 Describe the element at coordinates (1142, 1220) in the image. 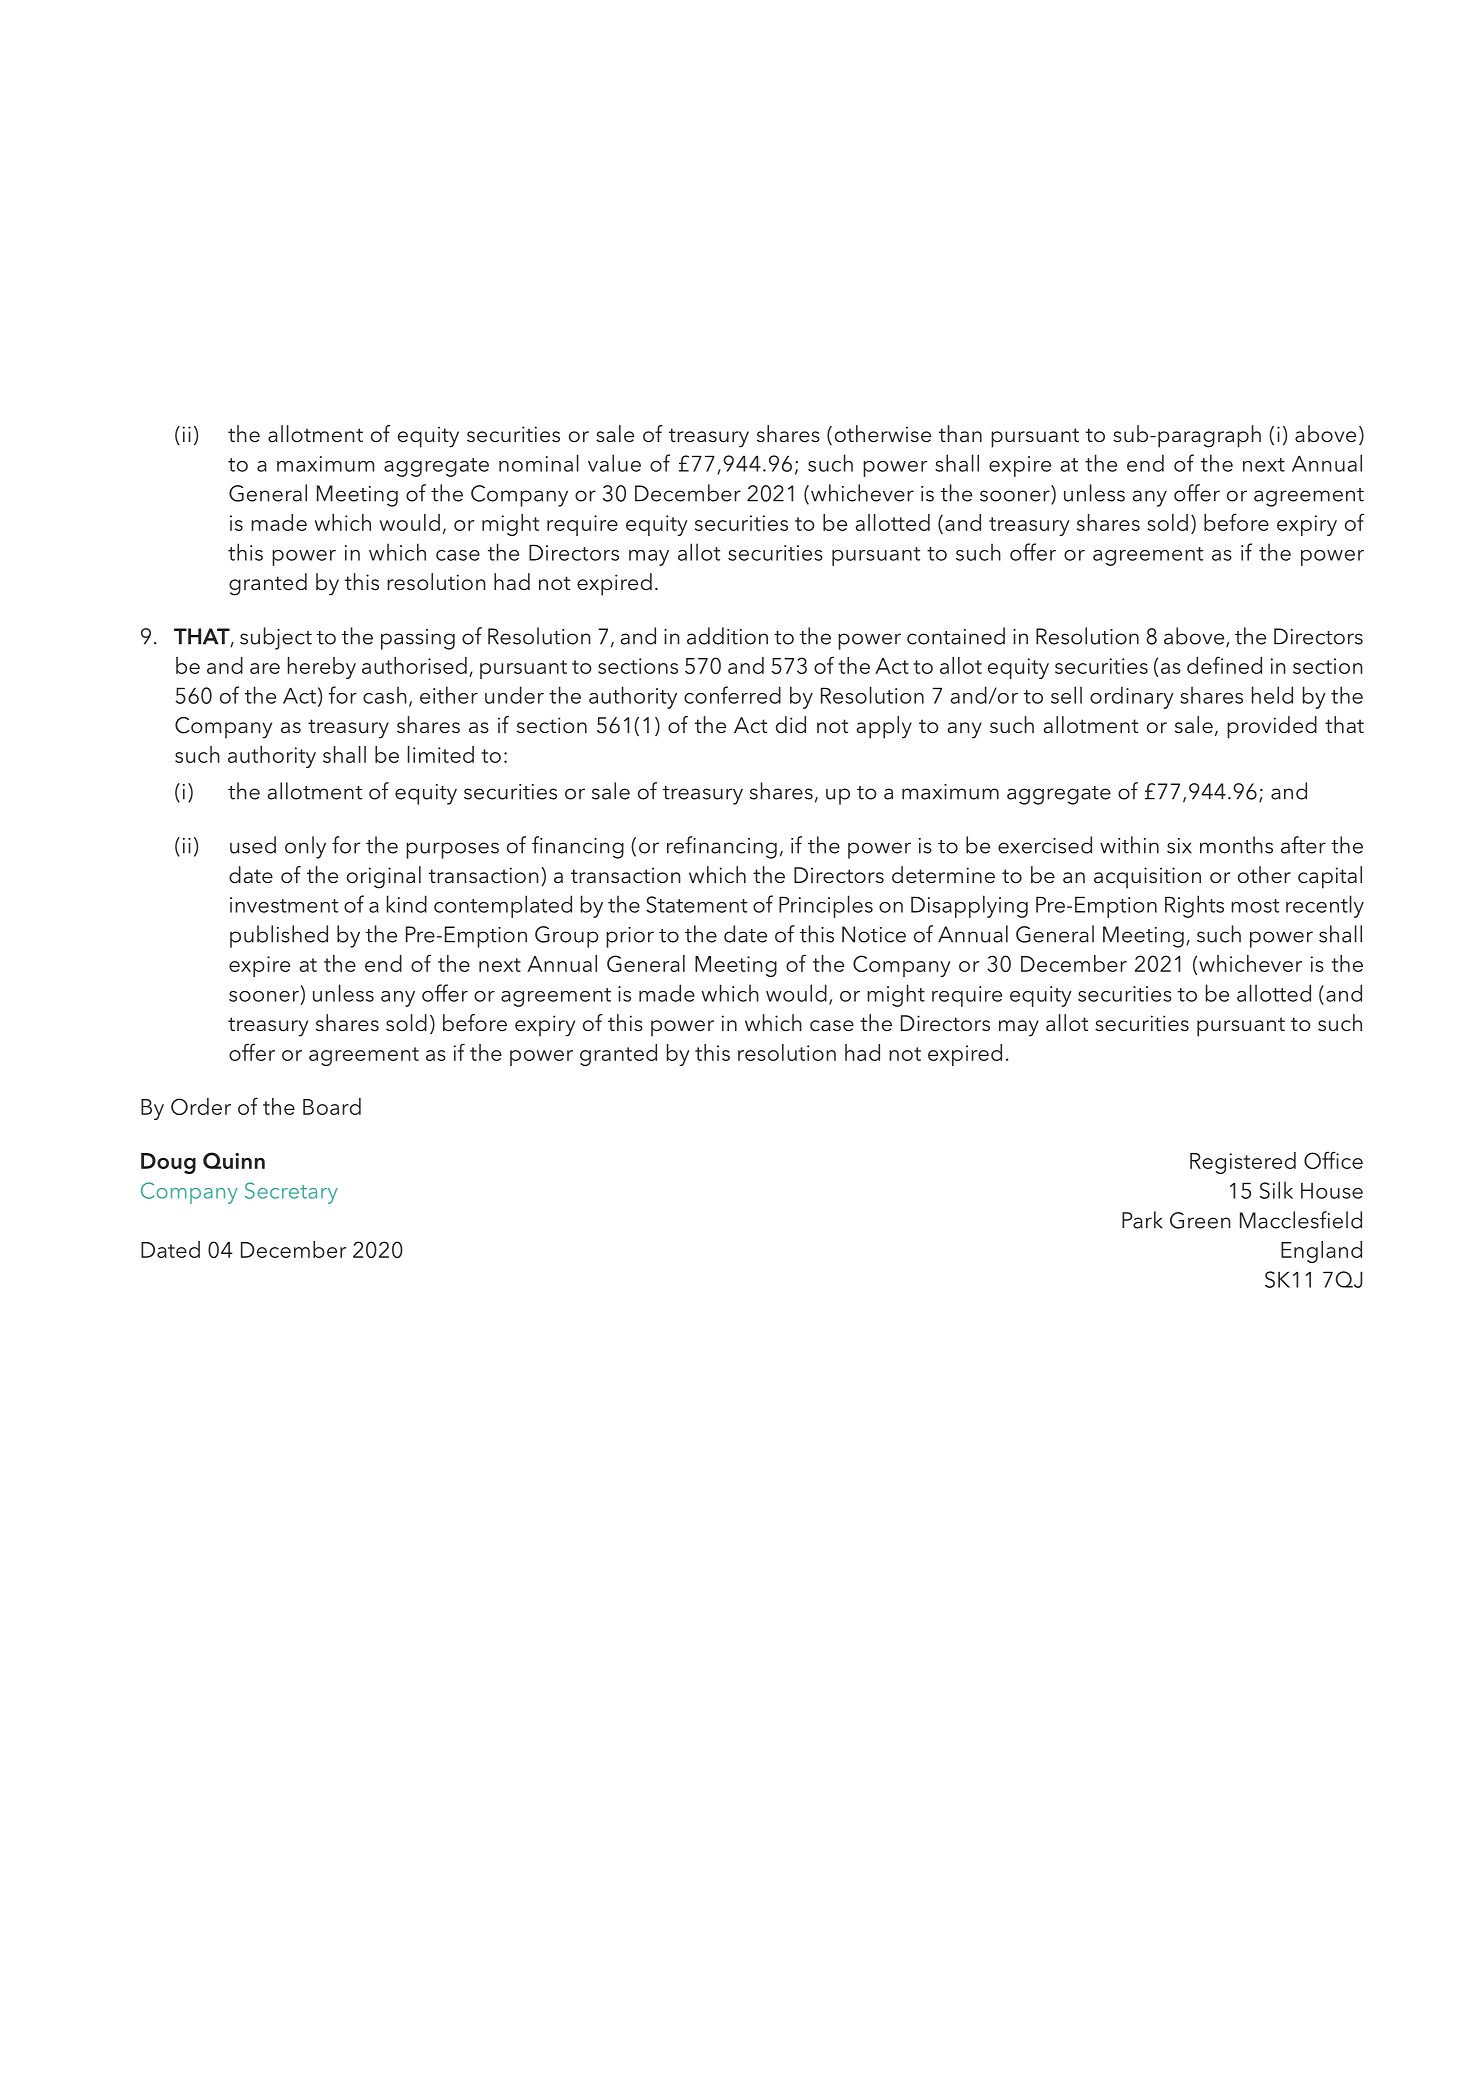

I see `Park` at that location.
